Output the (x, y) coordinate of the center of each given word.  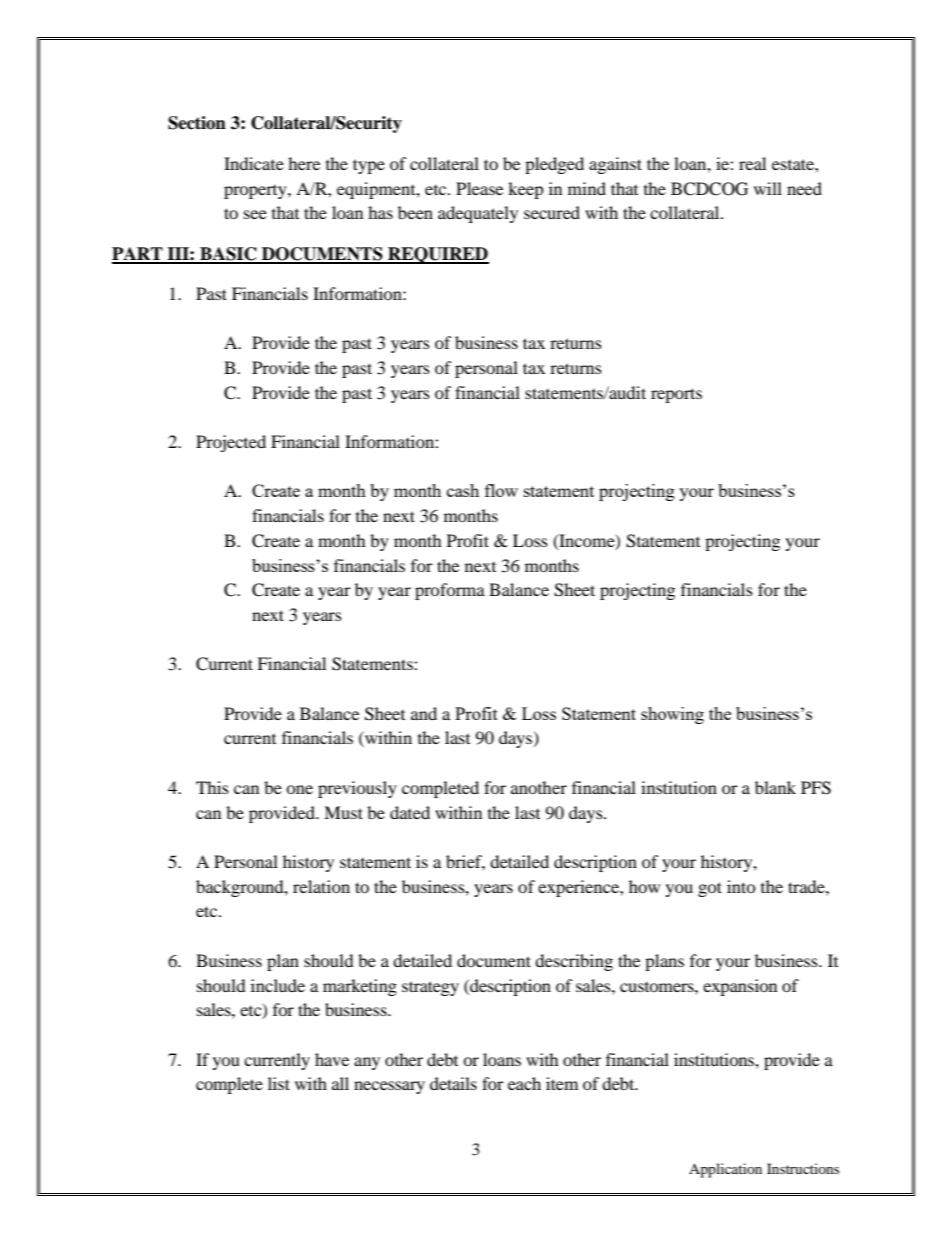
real (752, 163)
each (524, 1083)
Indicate (254, 163)
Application (725, 1170)
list (279, 1083)
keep (526, 190)
